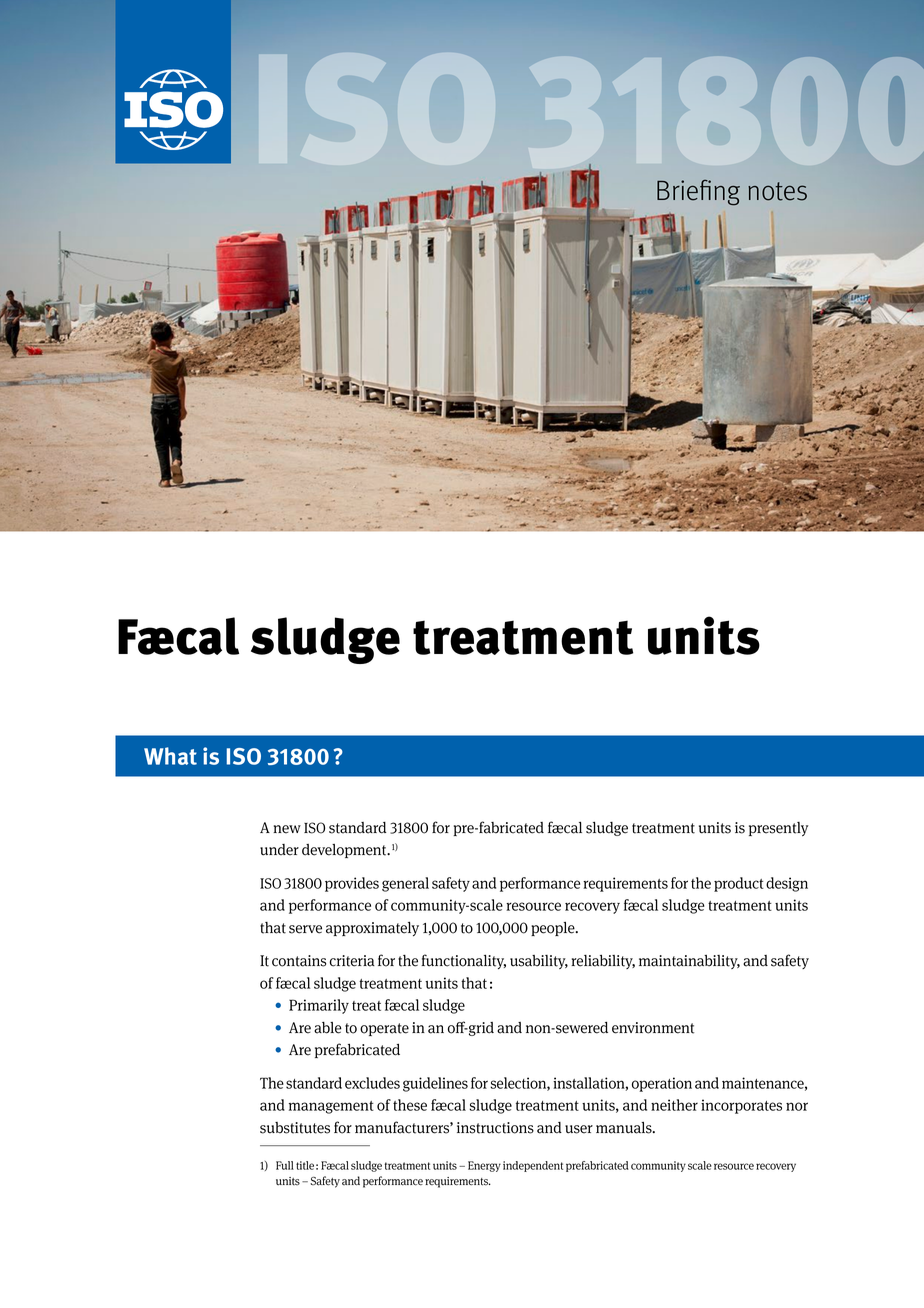 This image has width=924, height=1308. What do you see at coordinates (741, 1106) in the image?
I see `incorporates` at bounding box center [741, 1106].
